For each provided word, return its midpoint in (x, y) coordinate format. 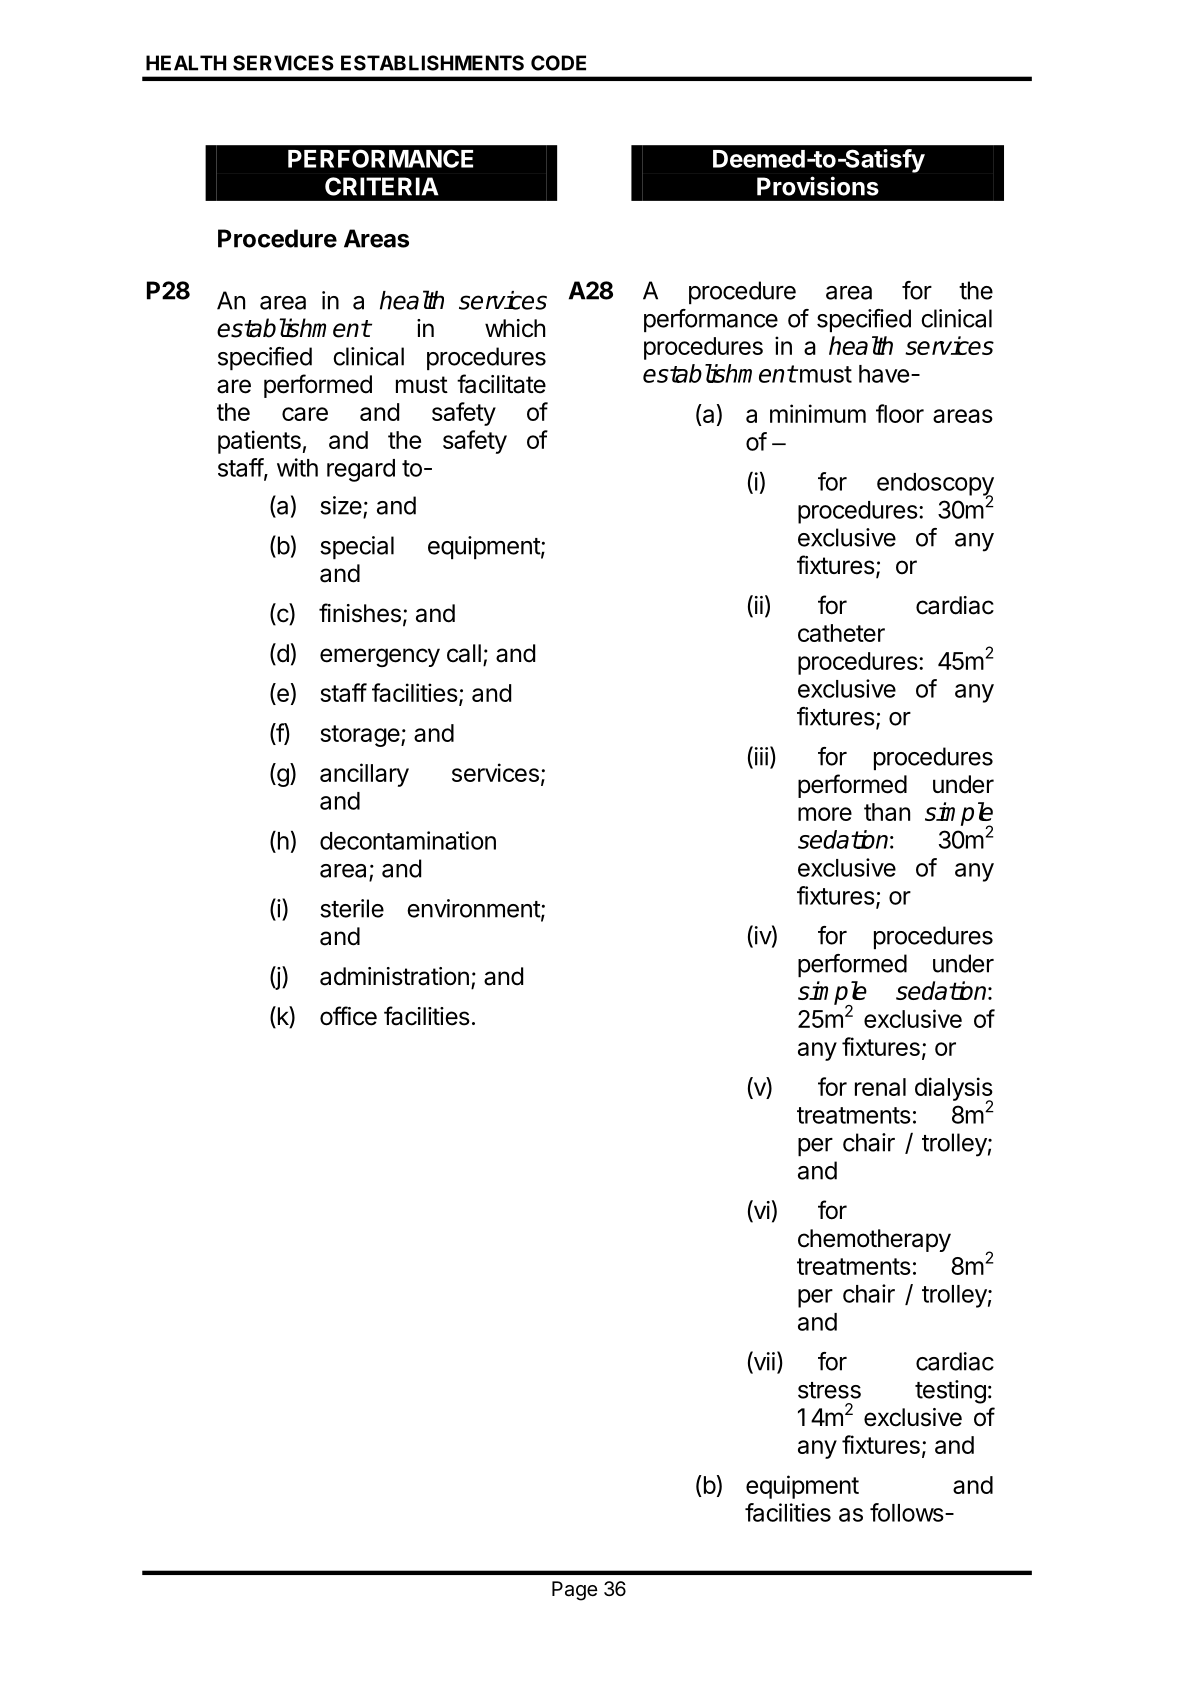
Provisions (818, 186)
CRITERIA (382, 186)
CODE (558, 63)
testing (950, 1392)
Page (575, 1591)
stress (829, 1390)
